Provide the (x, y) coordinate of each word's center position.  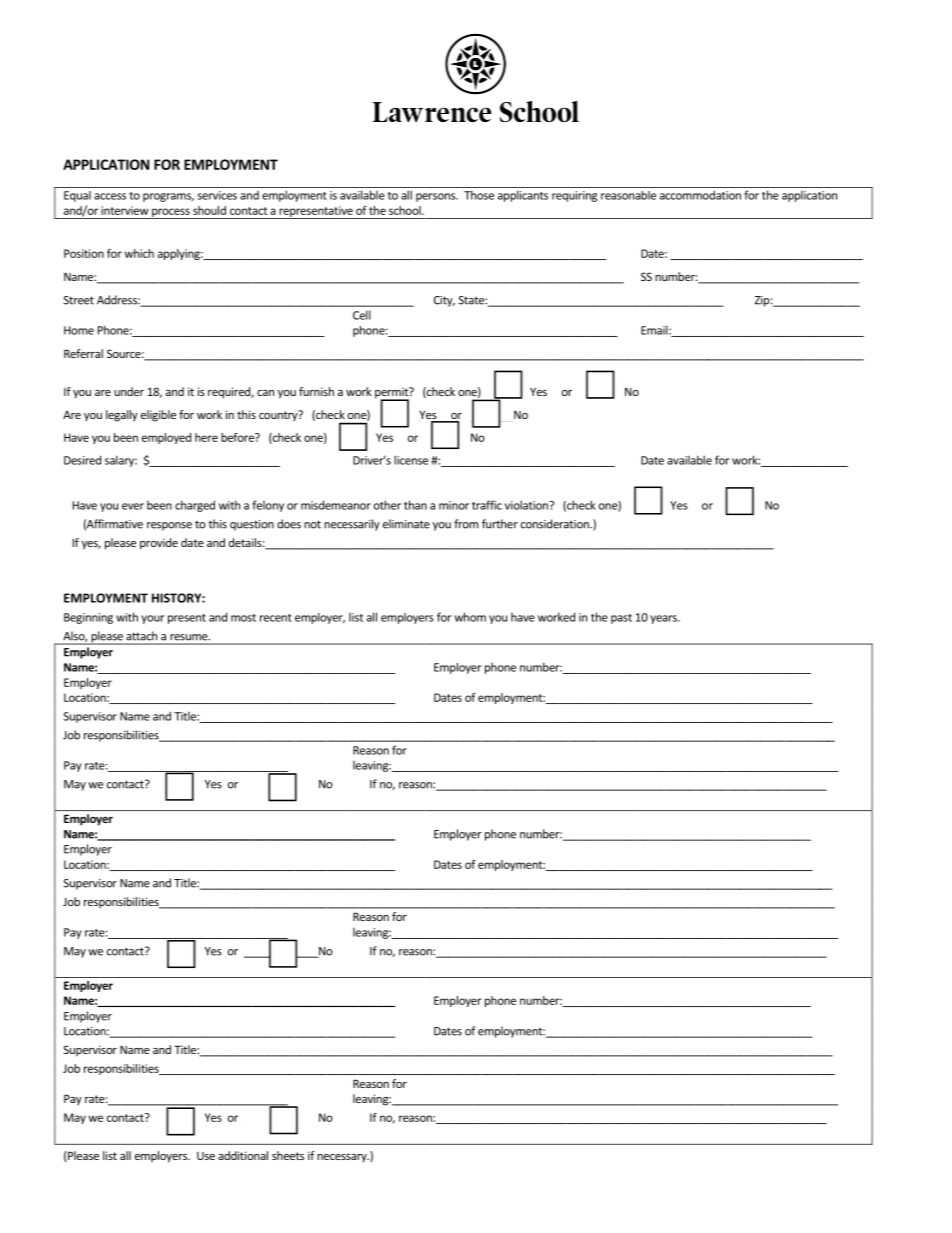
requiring (574, 196)
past (621, 619)
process (171, 213)
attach (141, 635)
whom (470, 617)
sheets (288, 1155)
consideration (556, 524)
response (169, 526)
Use (206, 1156)
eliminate (406, 524)
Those (479, 195)
